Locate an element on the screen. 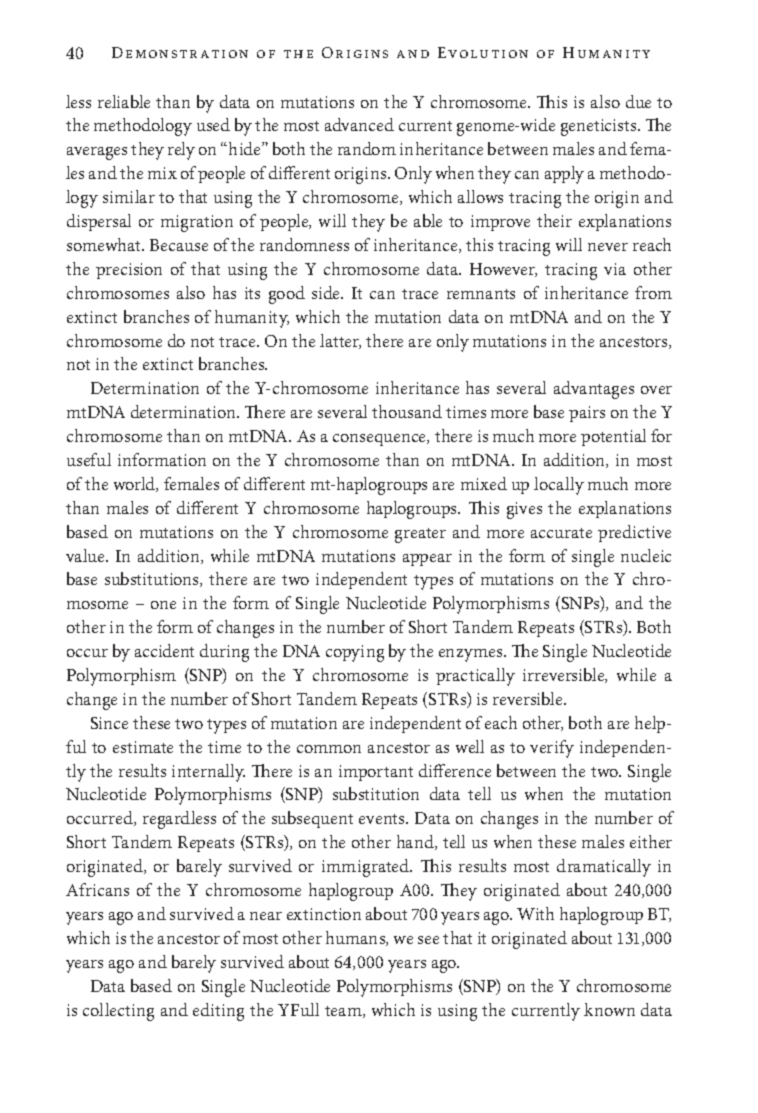 This screenshot has width=758, height=1113. one is located at coordinates (163, 605).
